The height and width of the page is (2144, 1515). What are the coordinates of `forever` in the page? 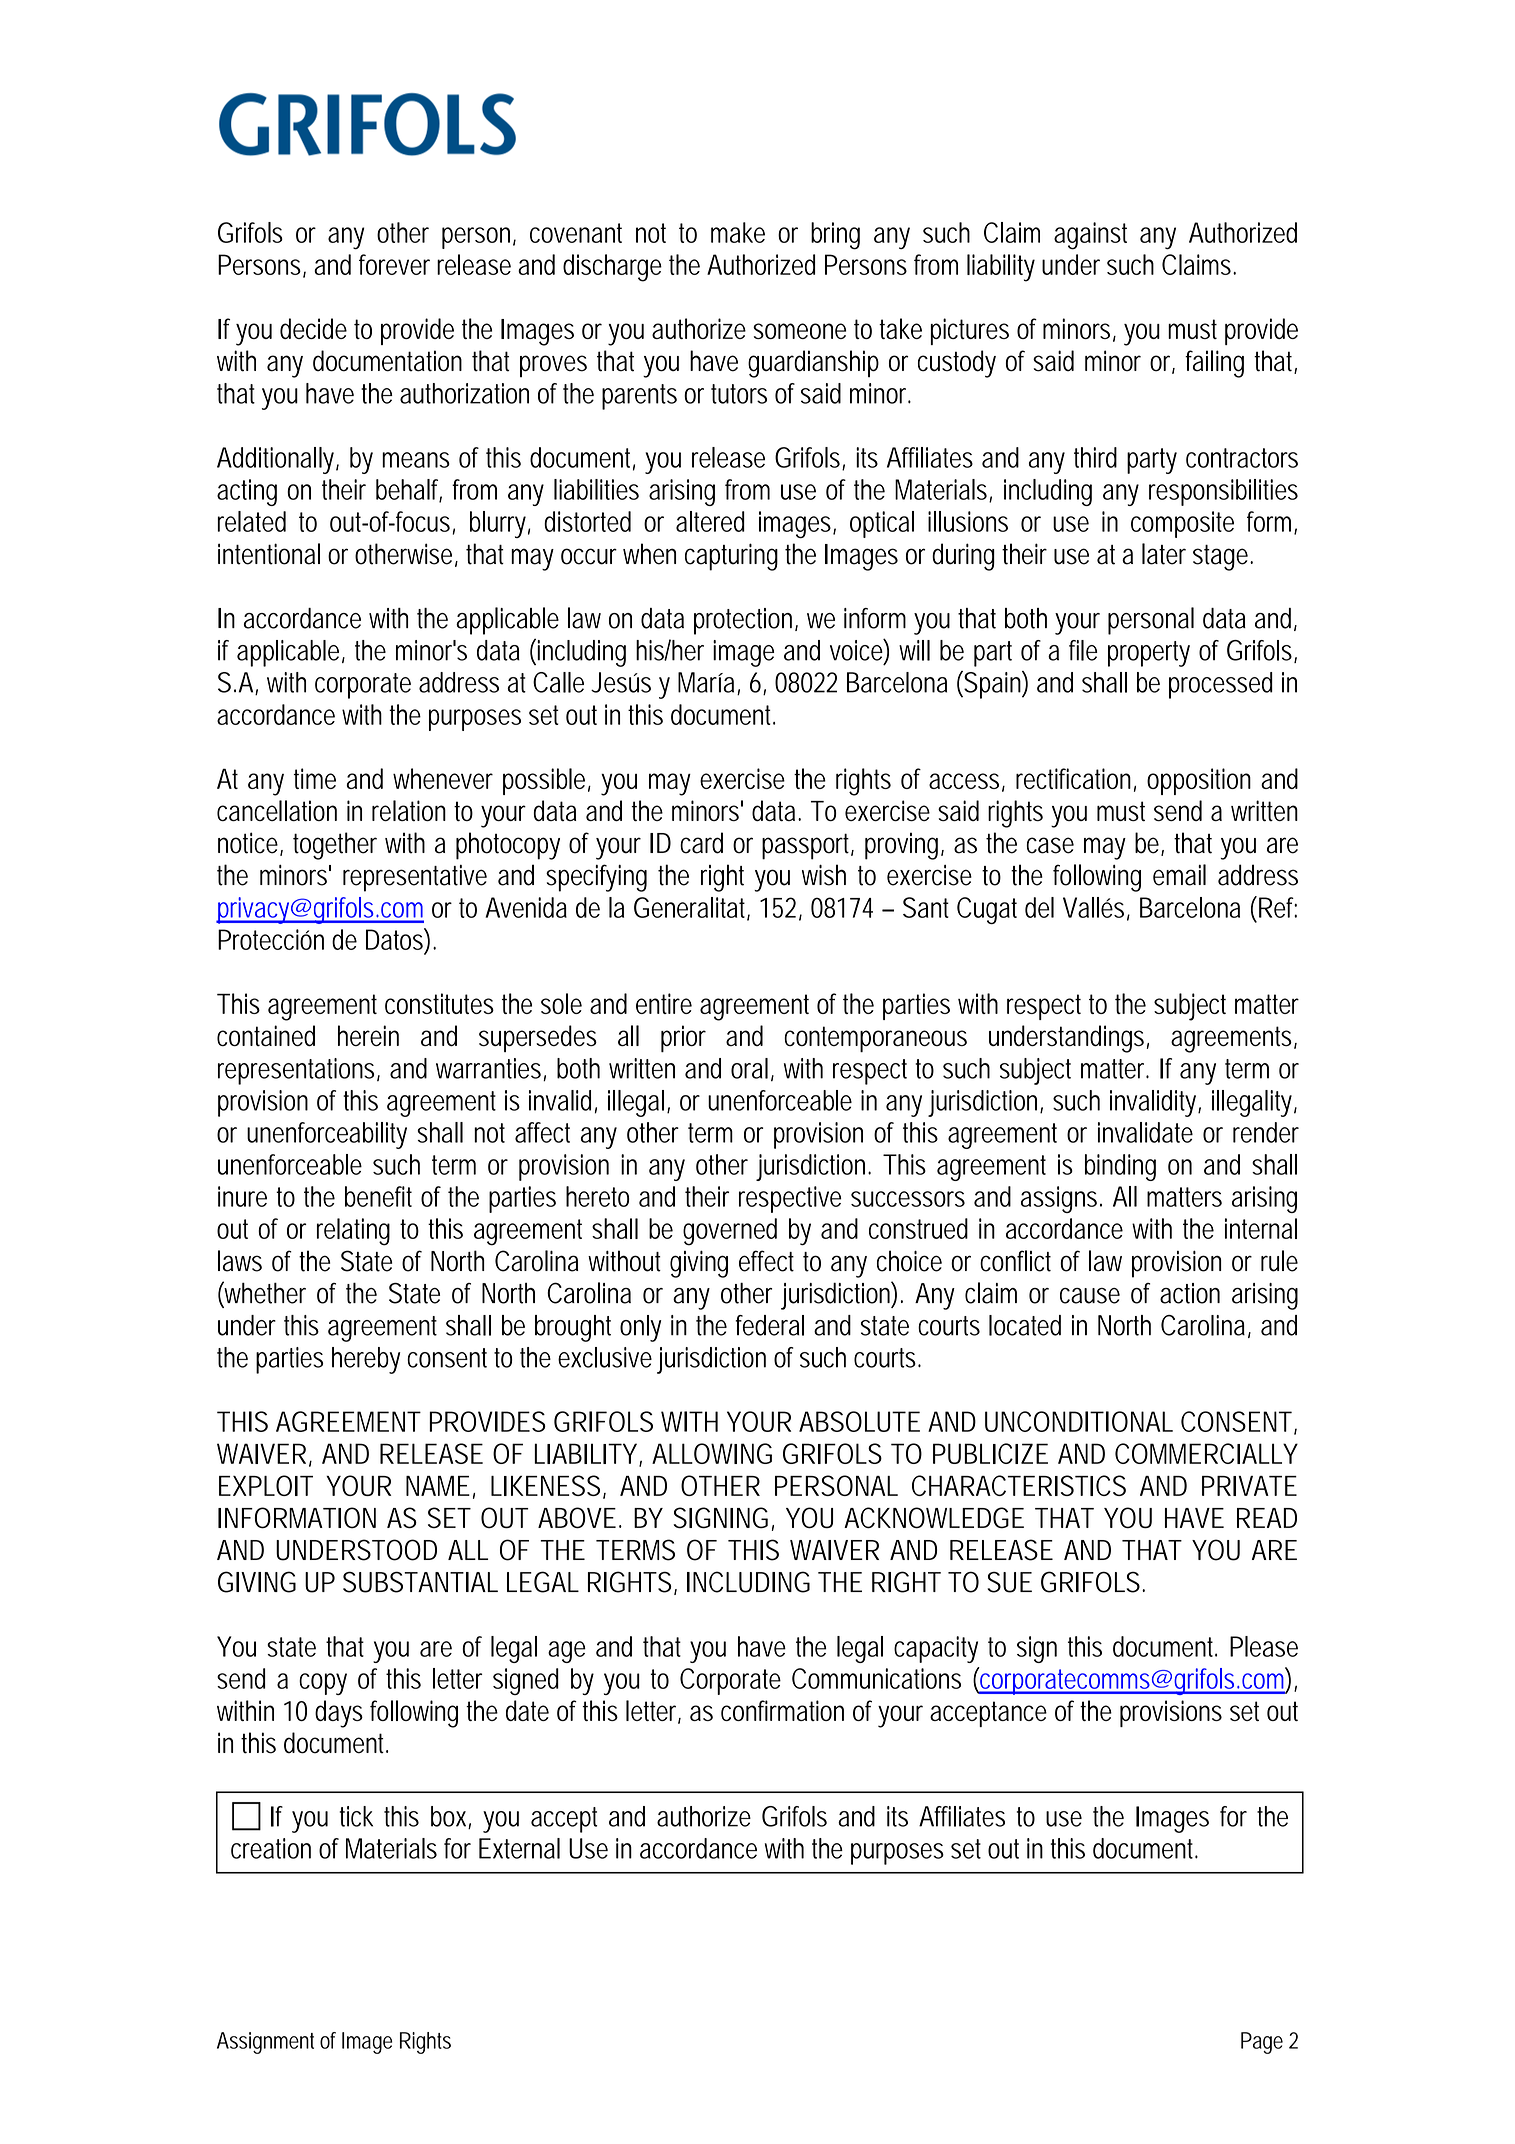 It's located at (394, 264).
